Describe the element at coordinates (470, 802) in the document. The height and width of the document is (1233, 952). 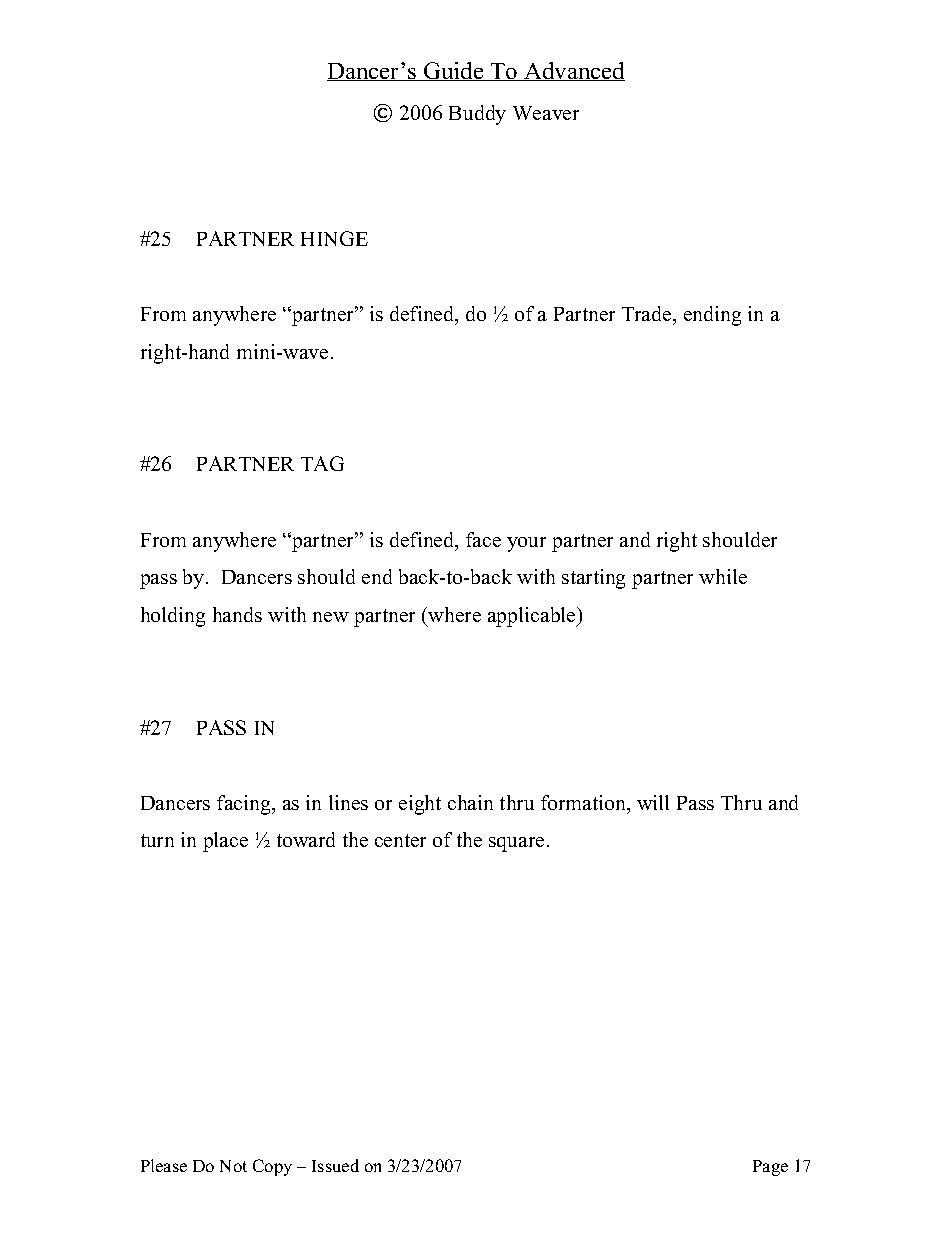
I see `chain` at that location.
